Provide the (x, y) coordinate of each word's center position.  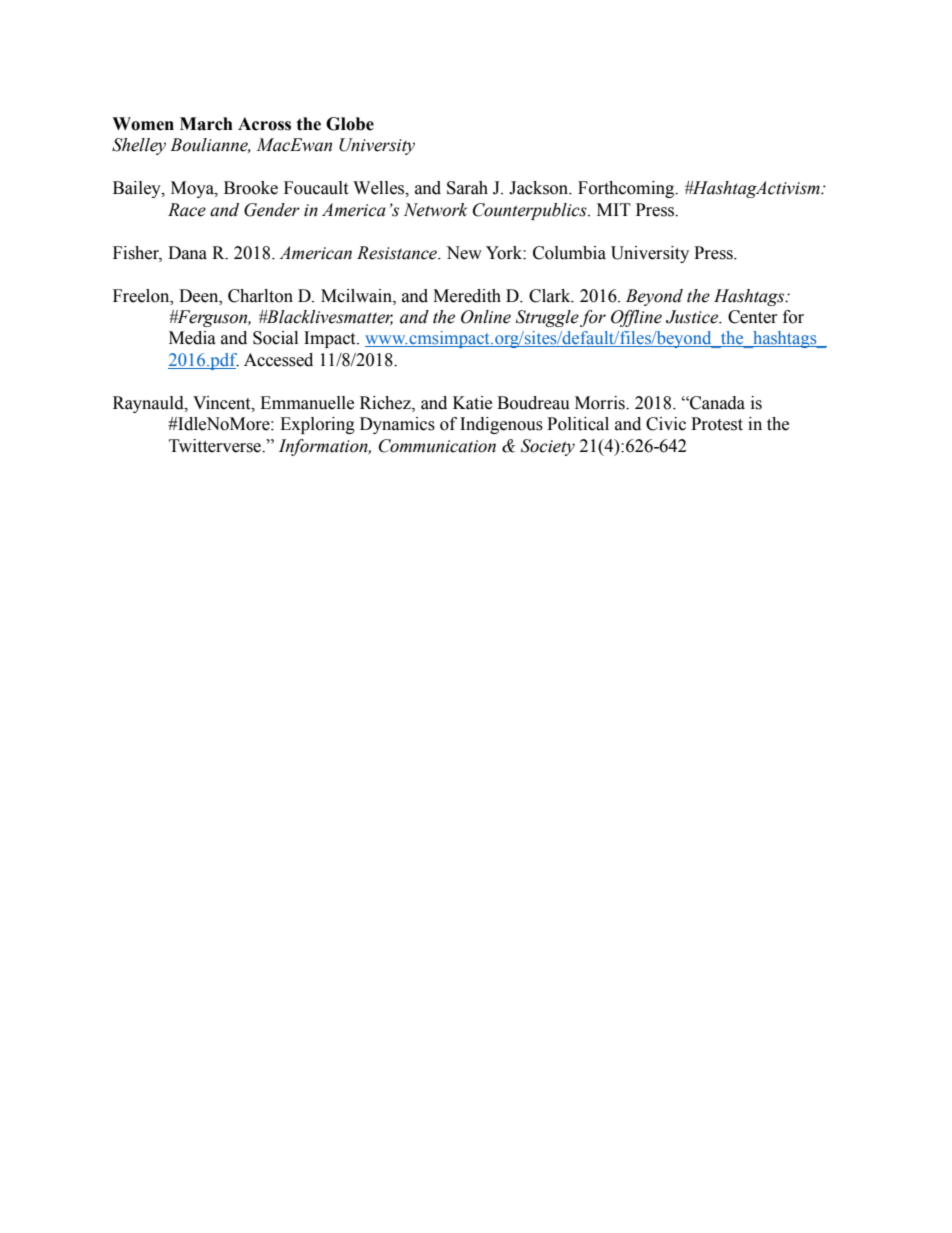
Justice (693, 317)
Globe (350, 124)
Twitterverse (216, 446)
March (206, 124)
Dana (187, 253)
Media (192, 338)
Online (486, 317)
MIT (614, 209)
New (464, 253)
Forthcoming (627, 189)
